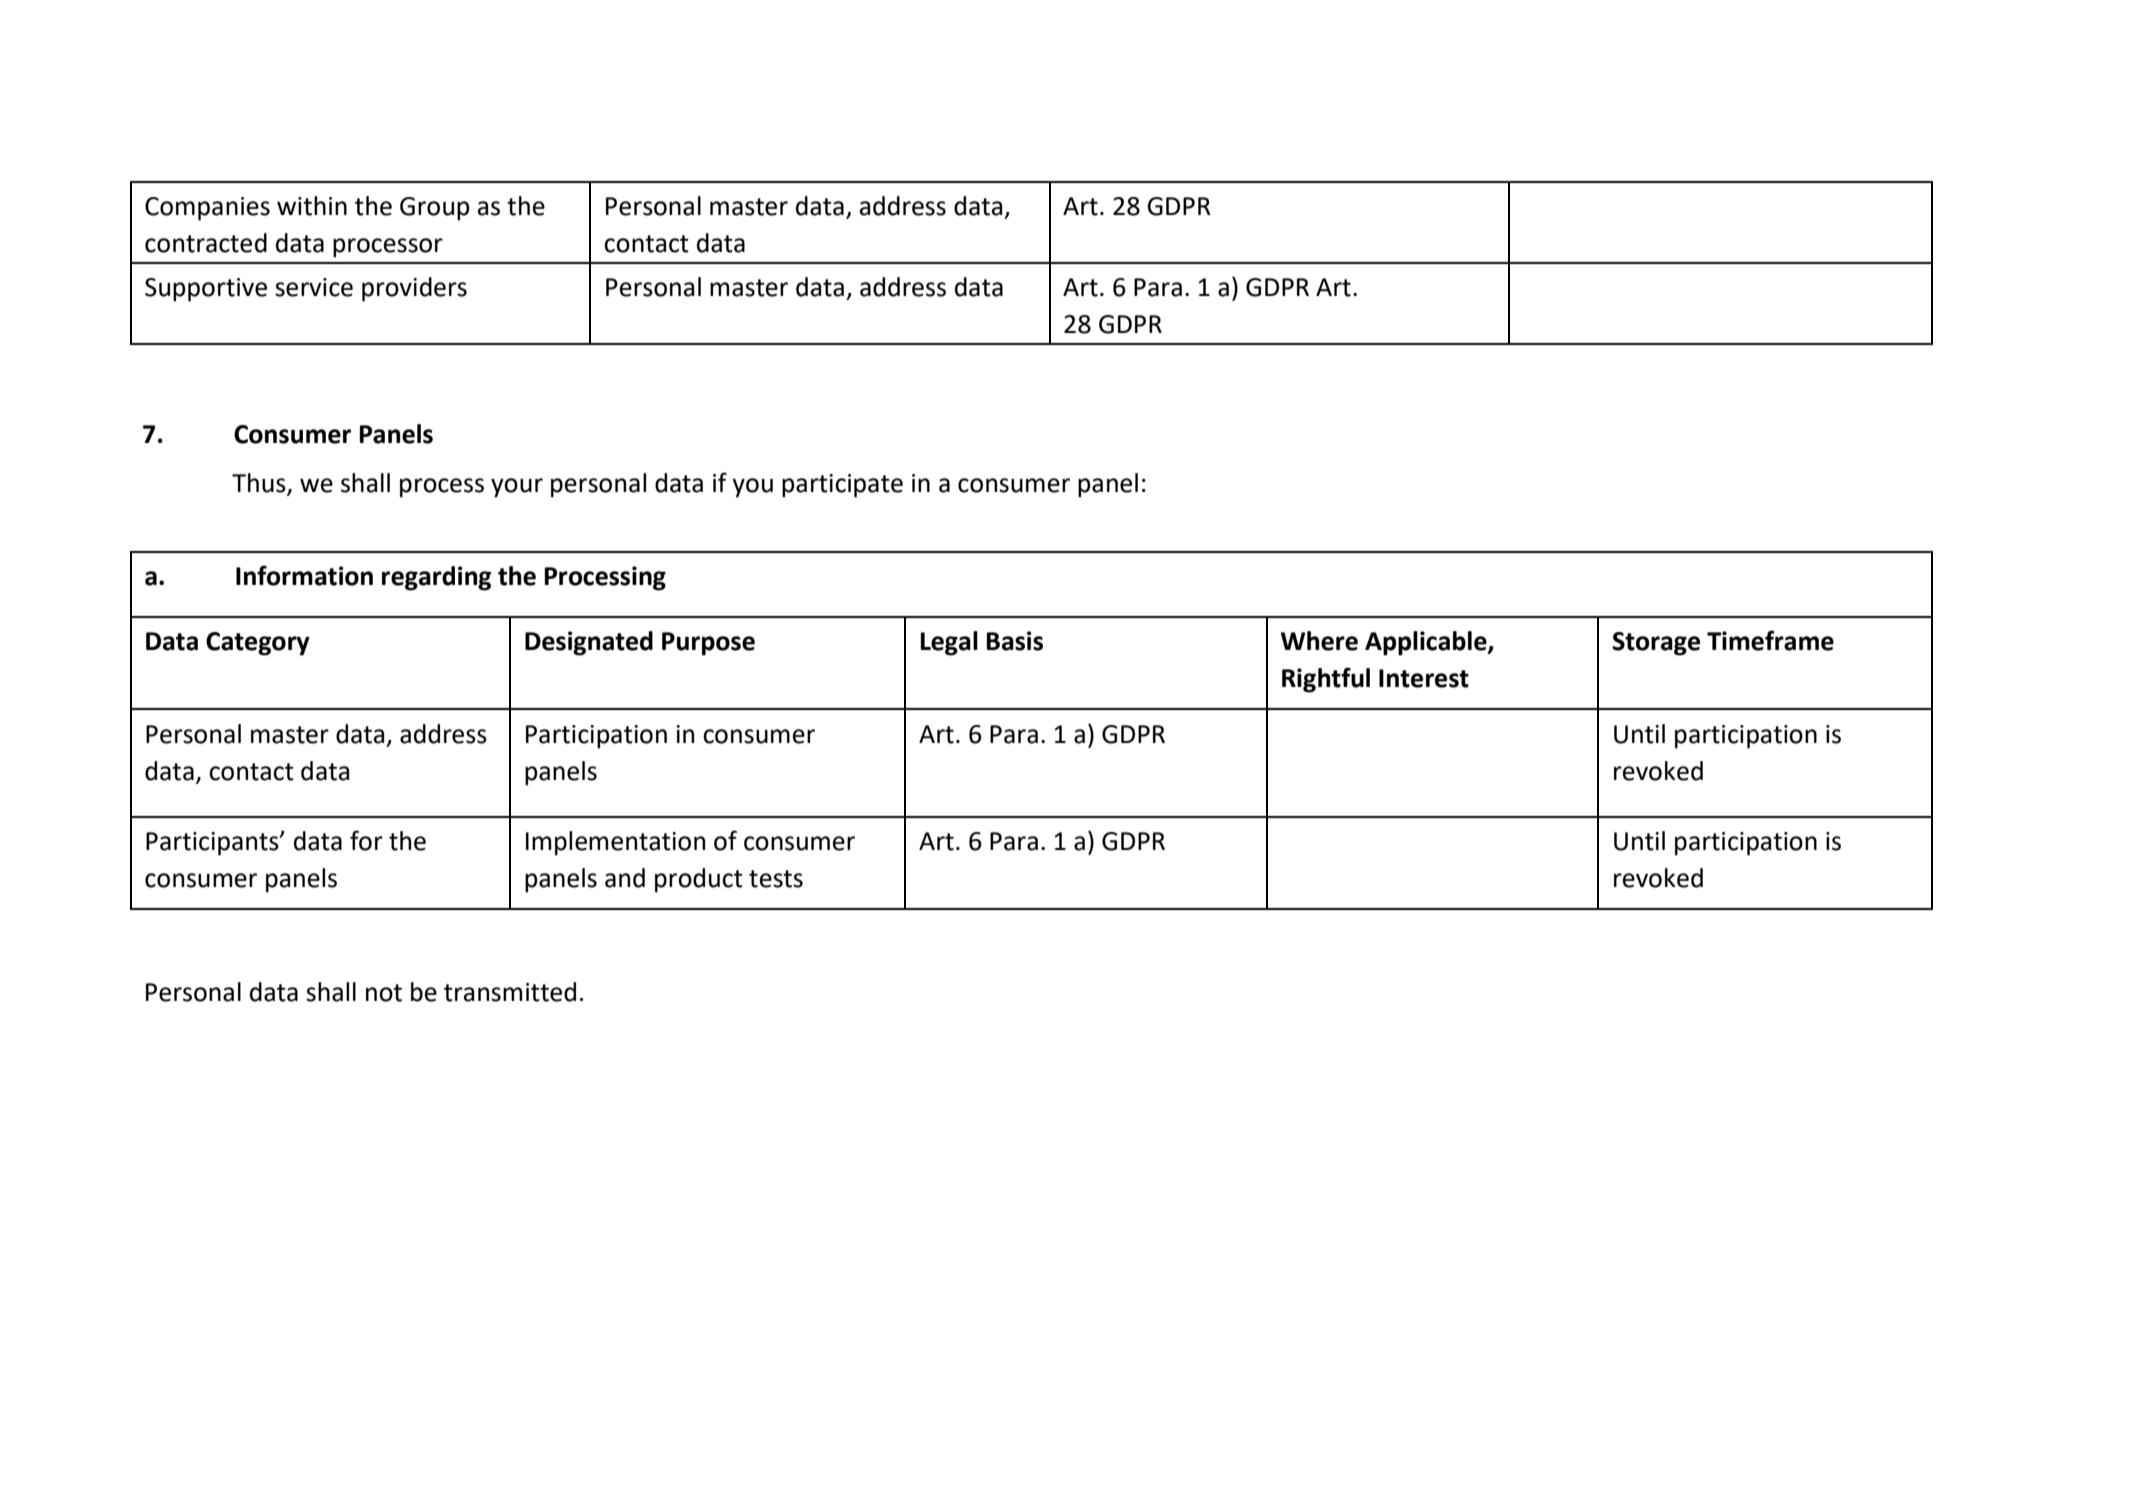  I want to click on product, so click(699, 880).
